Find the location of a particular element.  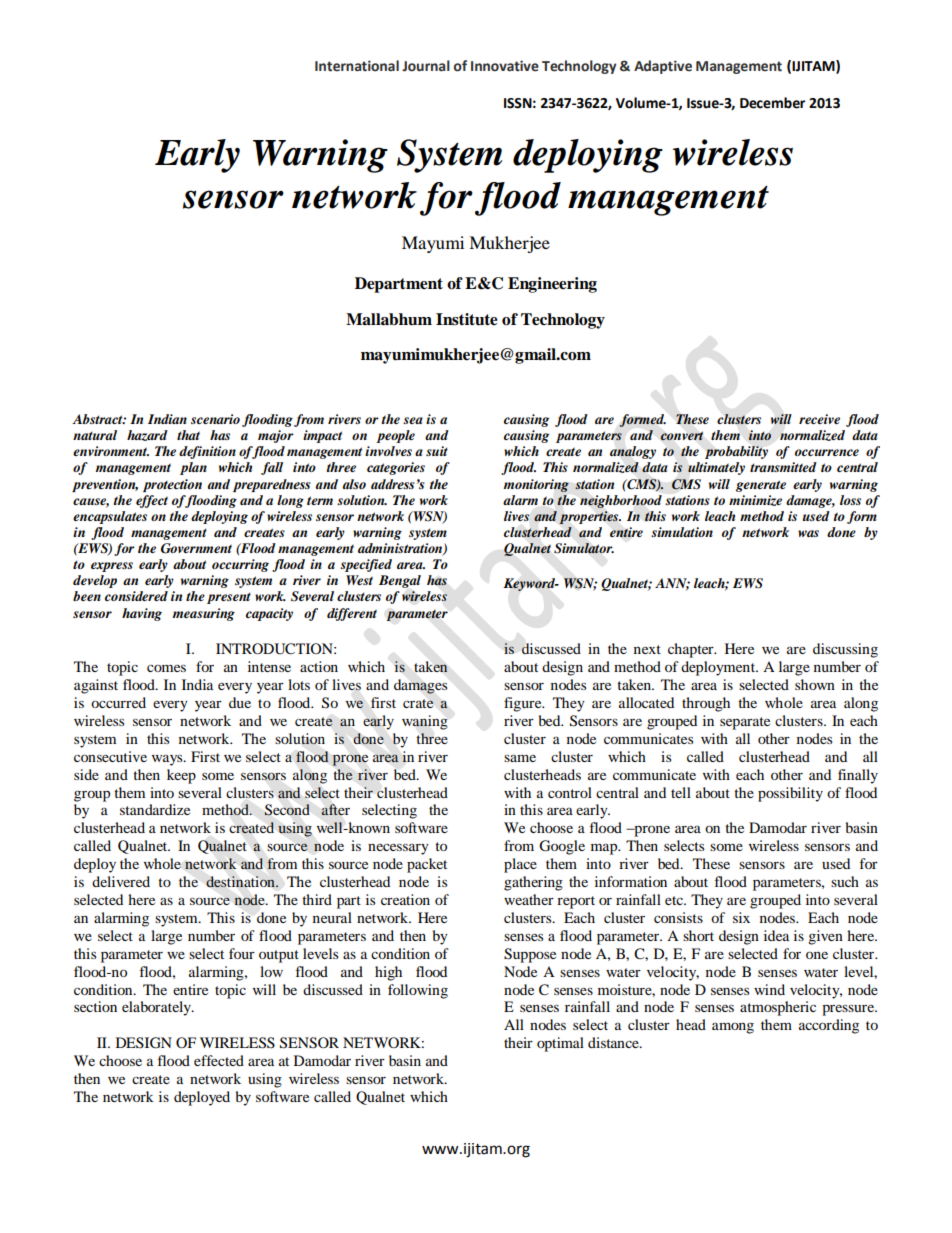

due is located at coordinates (240, 702).
